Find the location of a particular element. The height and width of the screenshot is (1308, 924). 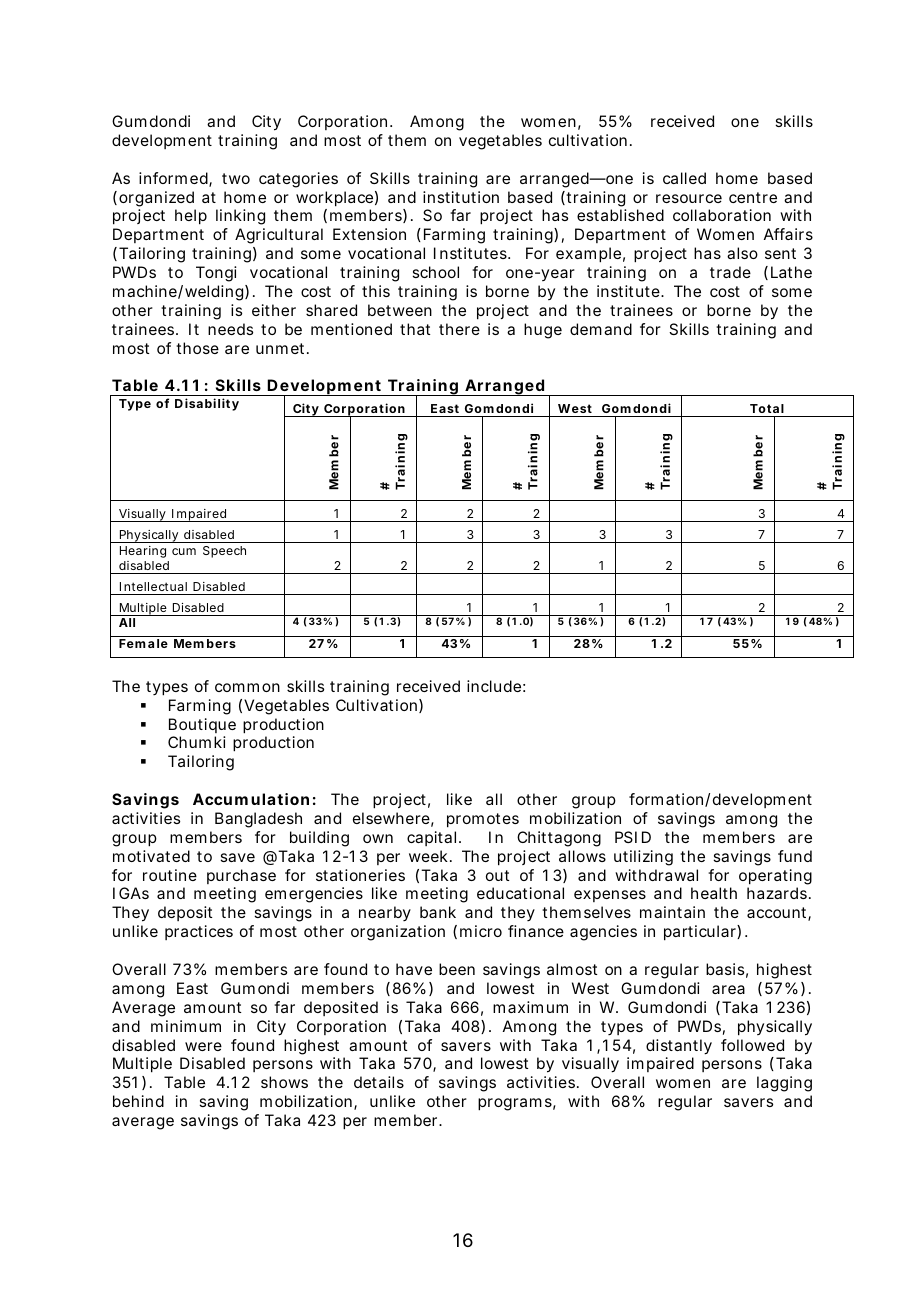

collaboration is located at coordinates (722, 215).
